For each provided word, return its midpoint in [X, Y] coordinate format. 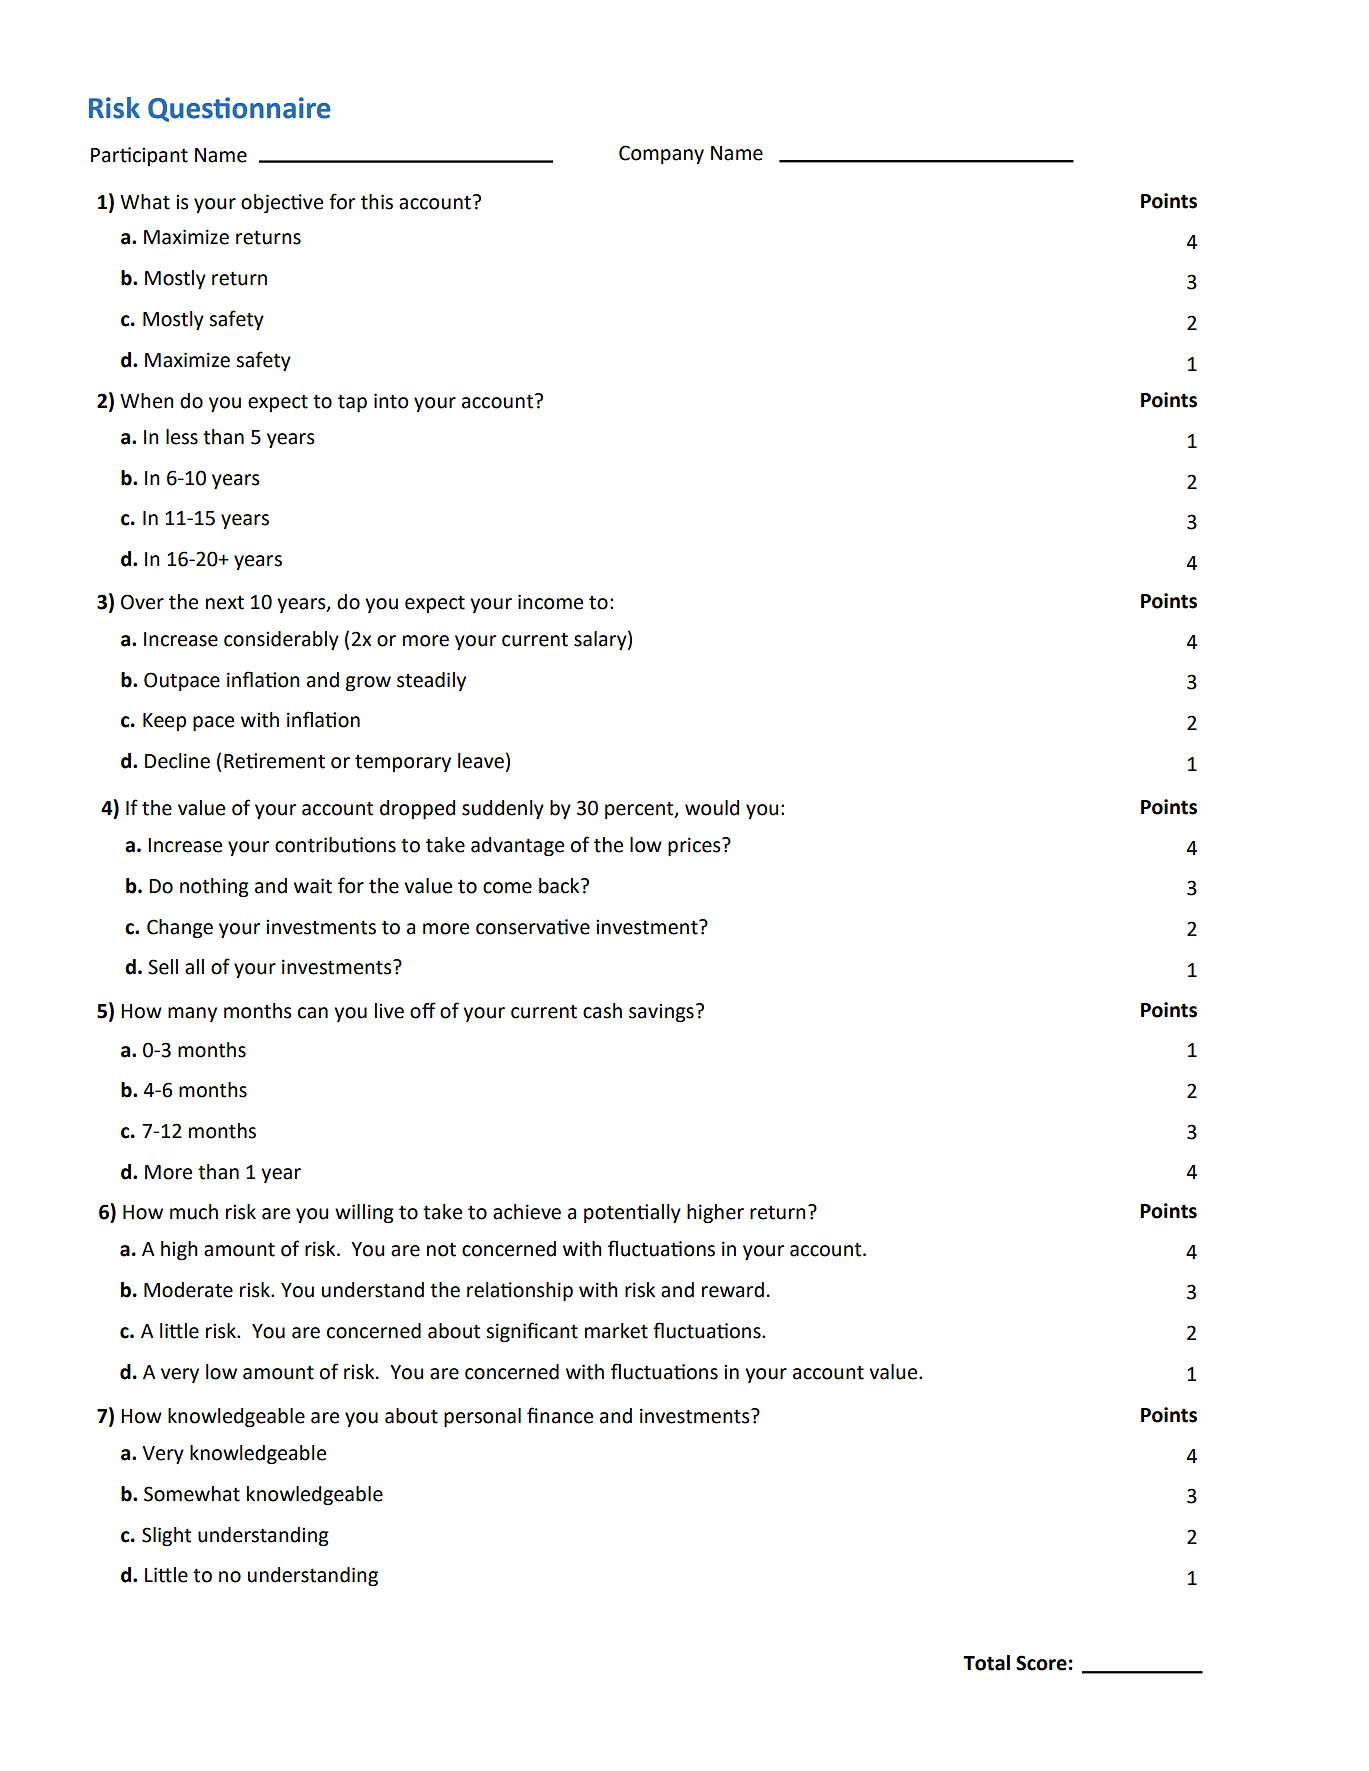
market [616, 1331]
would [712, 808]
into [391, 401]
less [182, 437]
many [192, 1014]
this [377, 202]
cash [602, 1011]
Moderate [188, 1290]
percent [640, 810]
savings [661, 1012]
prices [695, 846]
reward [733, 1290]
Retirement [274, 761]
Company [661, 154]
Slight [166, 1536]
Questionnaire [239, 109]
